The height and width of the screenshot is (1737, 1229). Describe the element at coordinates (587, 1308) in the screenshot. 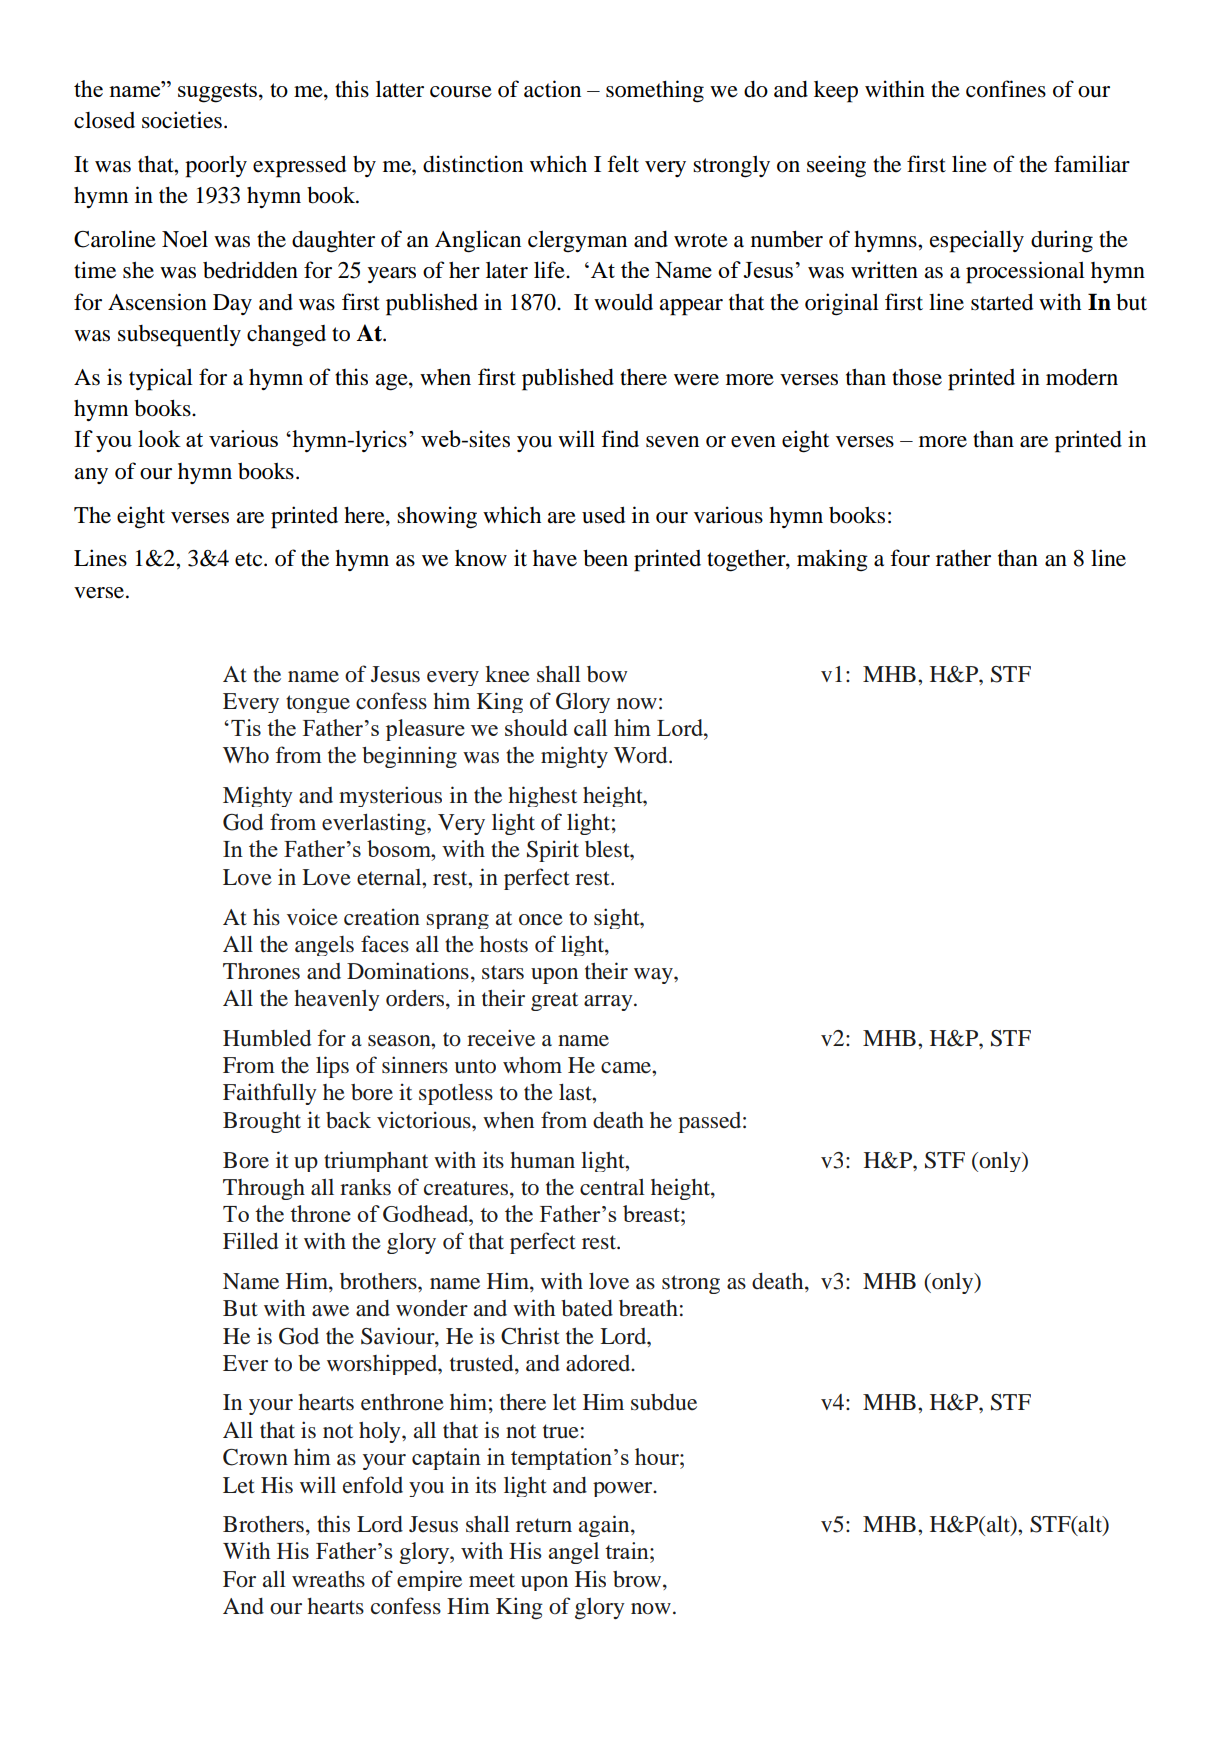

I see `bated` at that location.
